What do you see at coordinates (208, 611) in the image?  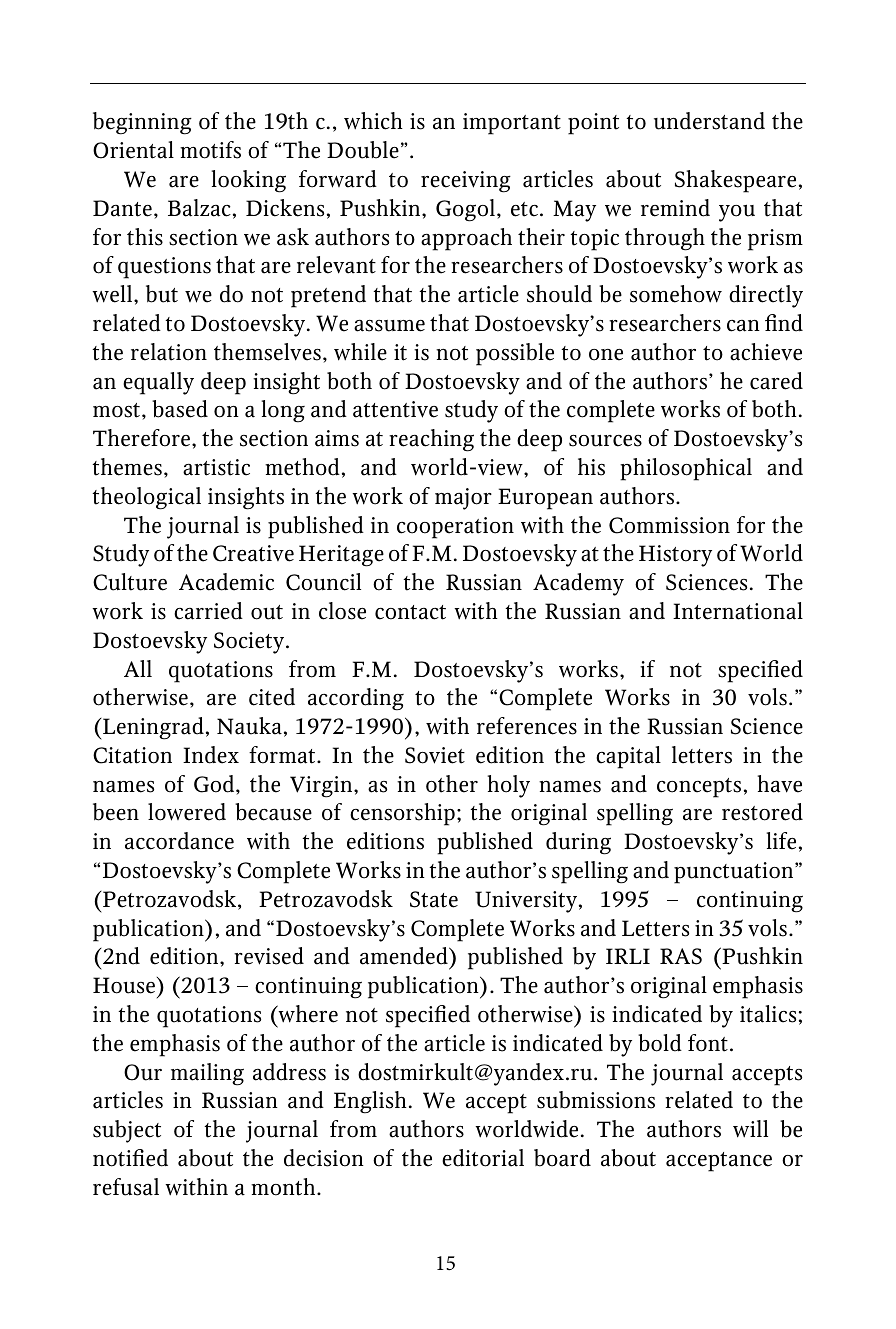 I see `carried` at bounding box center [208, 611].
